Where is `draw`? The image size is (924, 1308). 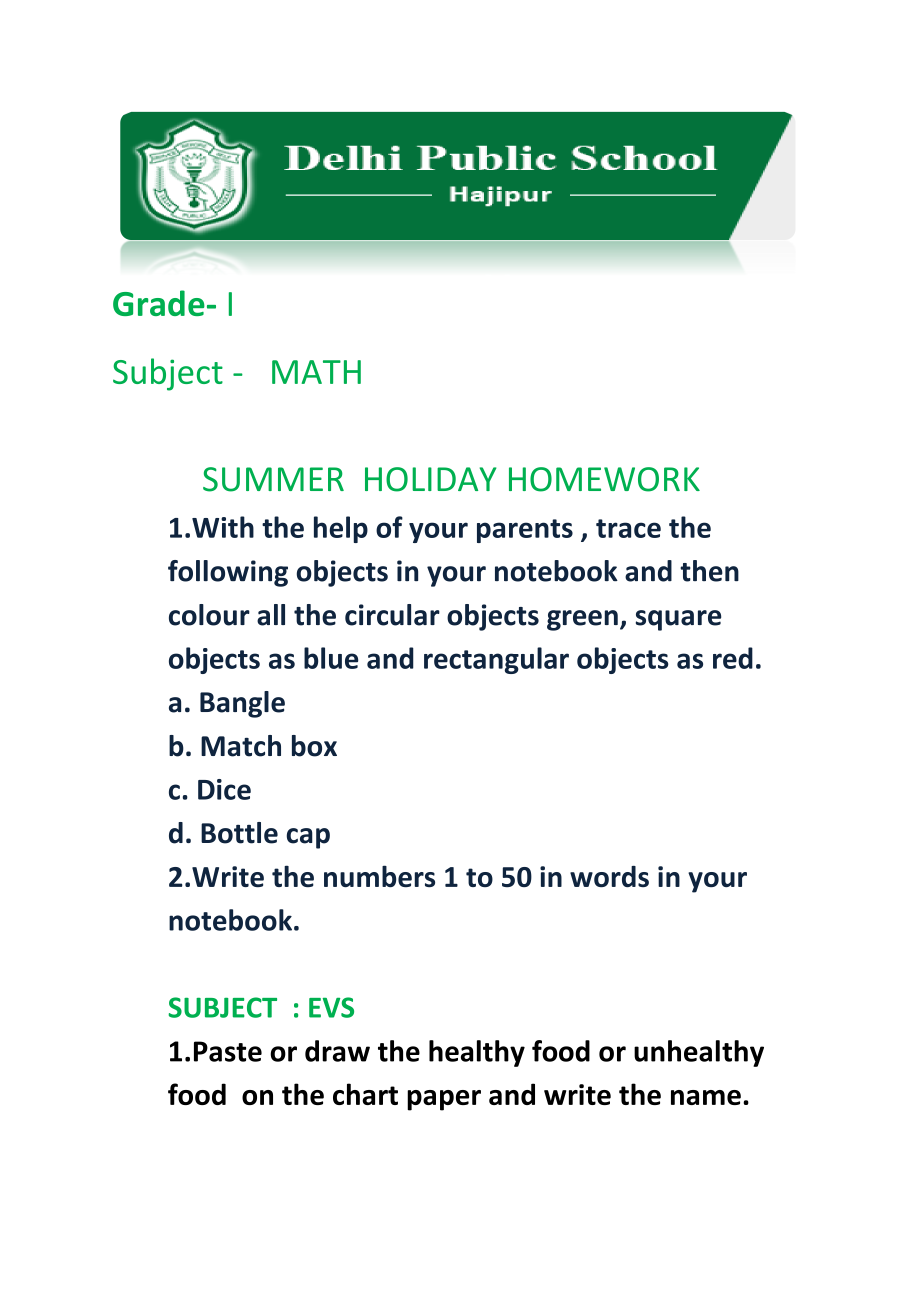 draw is located at coordinates (337, 1051).
